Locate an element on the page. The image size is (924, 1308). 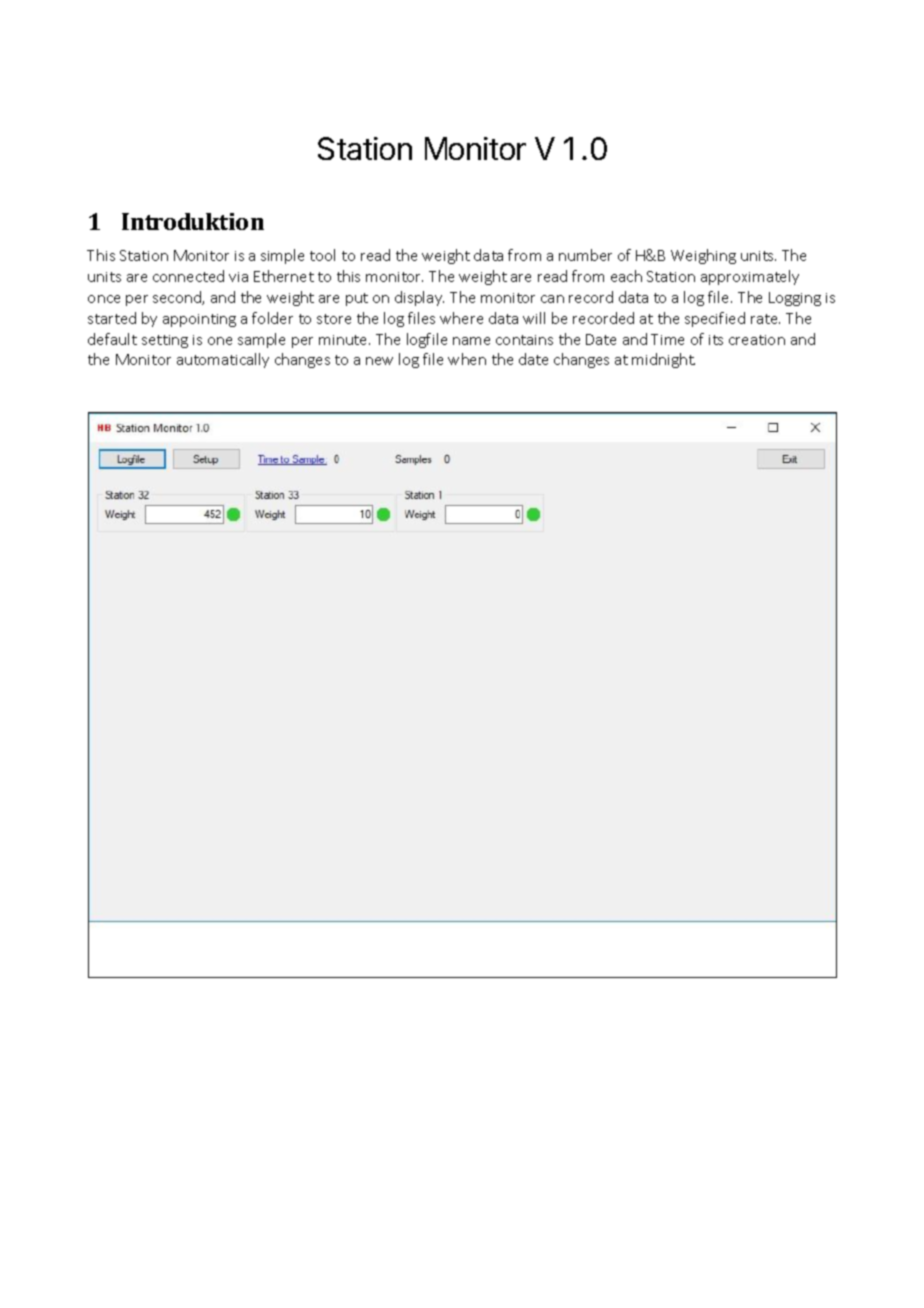
appointing is located at coordinates (199, 320).
